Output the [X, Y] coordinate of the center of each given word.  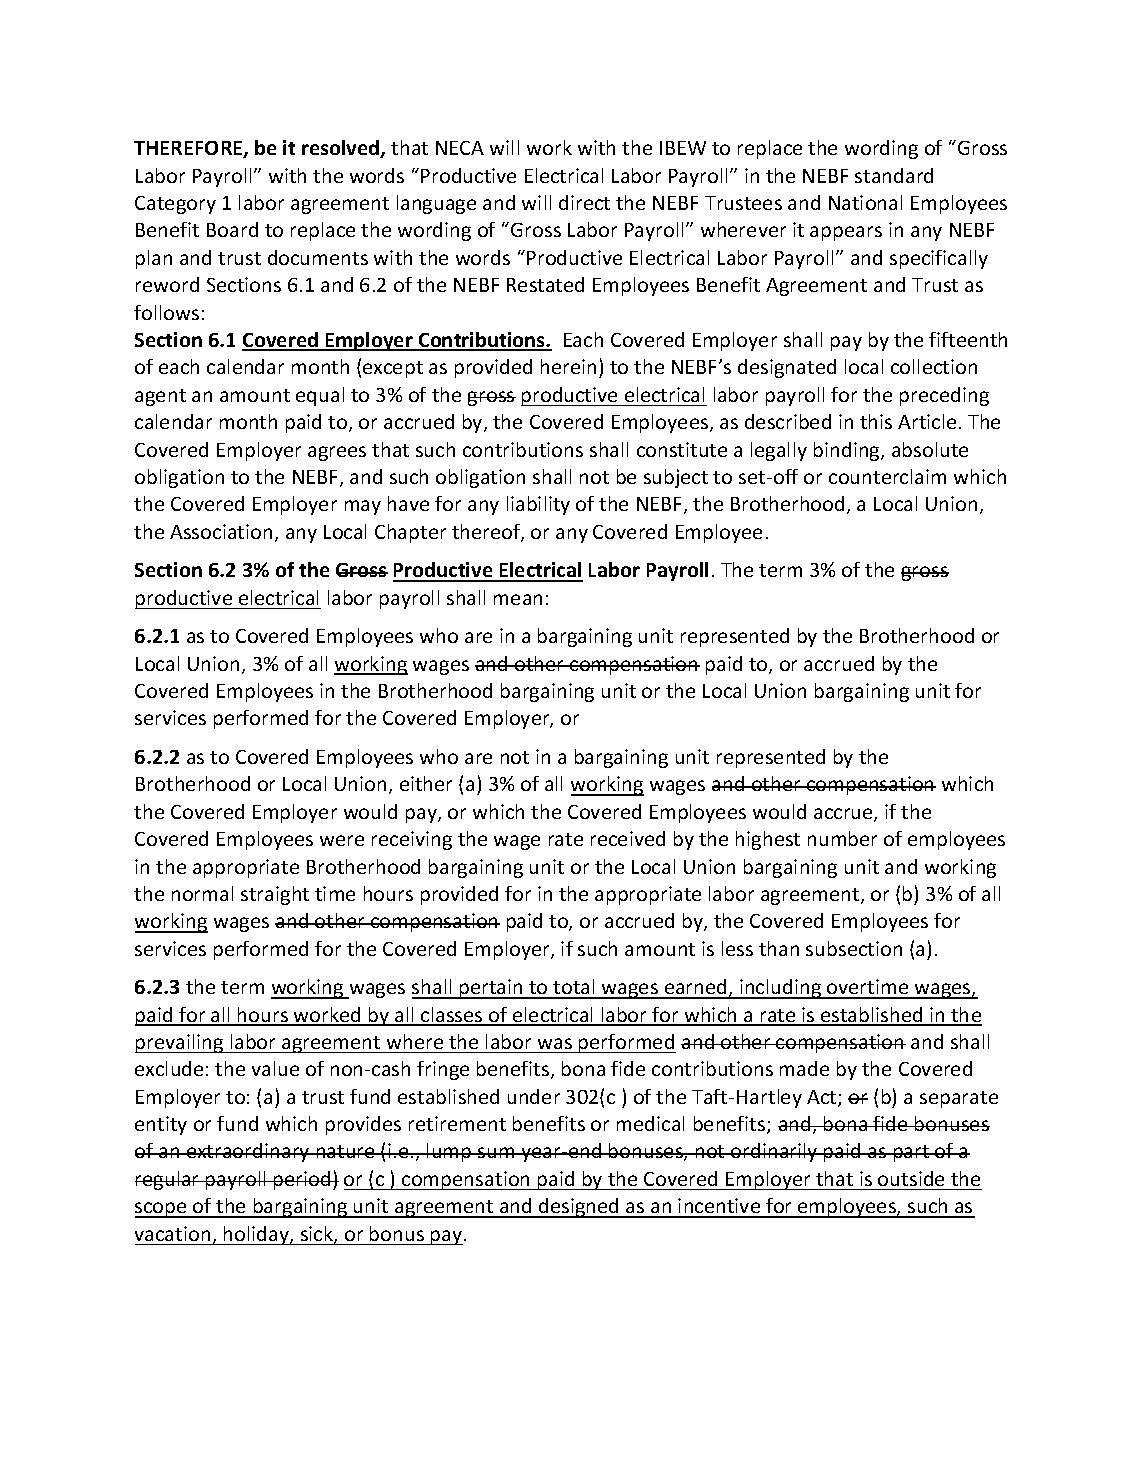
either [426, 783]
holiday [256, 1235]
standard [894, 175]
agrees [337, 453]
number [842, 838]
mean [518, 599]
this [876, 421]
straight [275, 895]
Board [232, 229]
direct [584, 202]
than [779, 948]
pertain [491, 989]
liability [538, 505]
